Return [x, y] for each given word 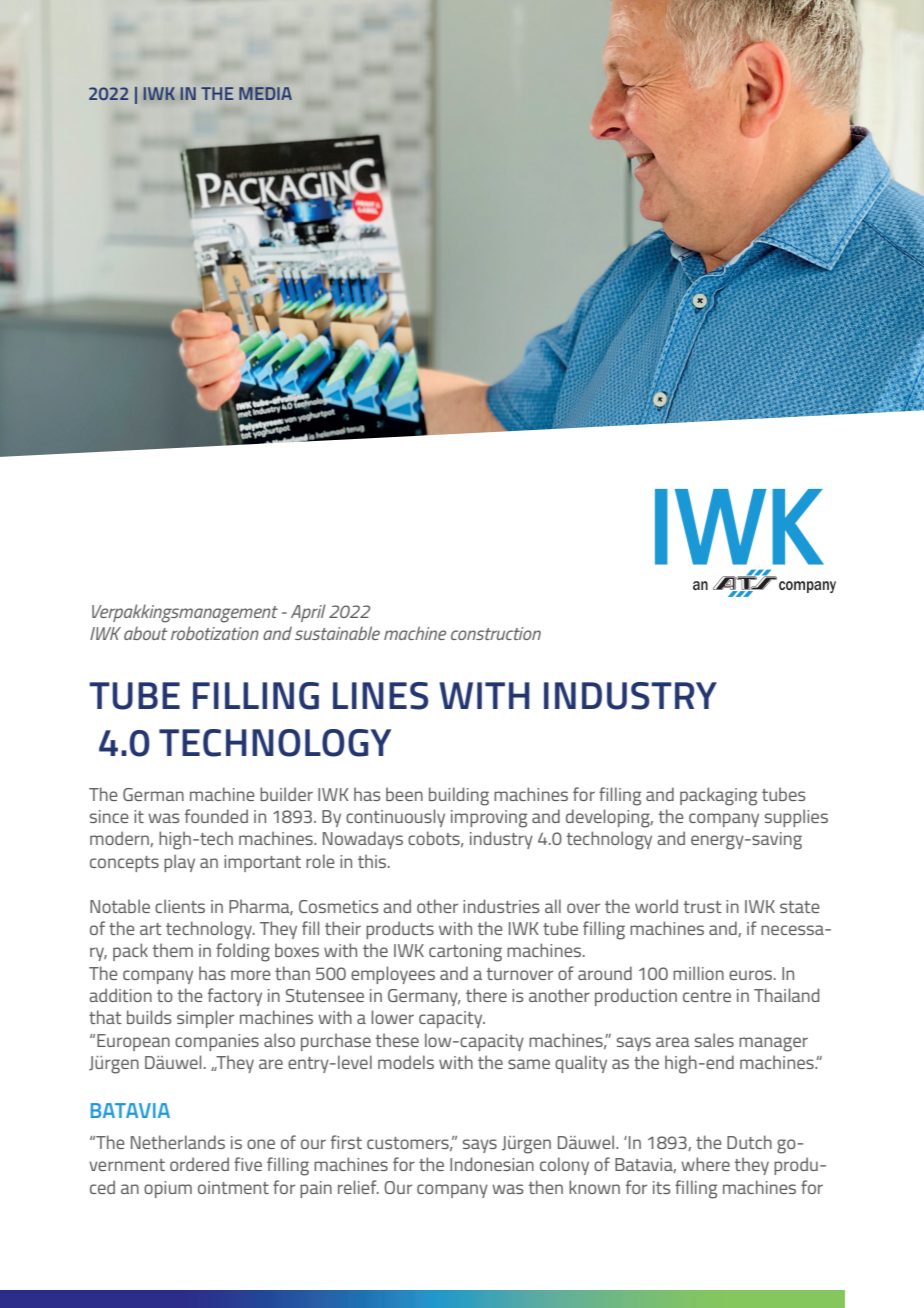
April [308, 613]
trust [703, 907]
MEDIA [265, 93]
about [146, 633]
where [705, 1164]
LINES [380, 696]
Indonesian [492, 1164]
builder [286, 794]
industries [501, 906]
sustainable [337, 633]
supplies [796, 818]
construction [496, 633]
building [459, 796]
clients [180, 906]
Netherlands [178, 1142]
